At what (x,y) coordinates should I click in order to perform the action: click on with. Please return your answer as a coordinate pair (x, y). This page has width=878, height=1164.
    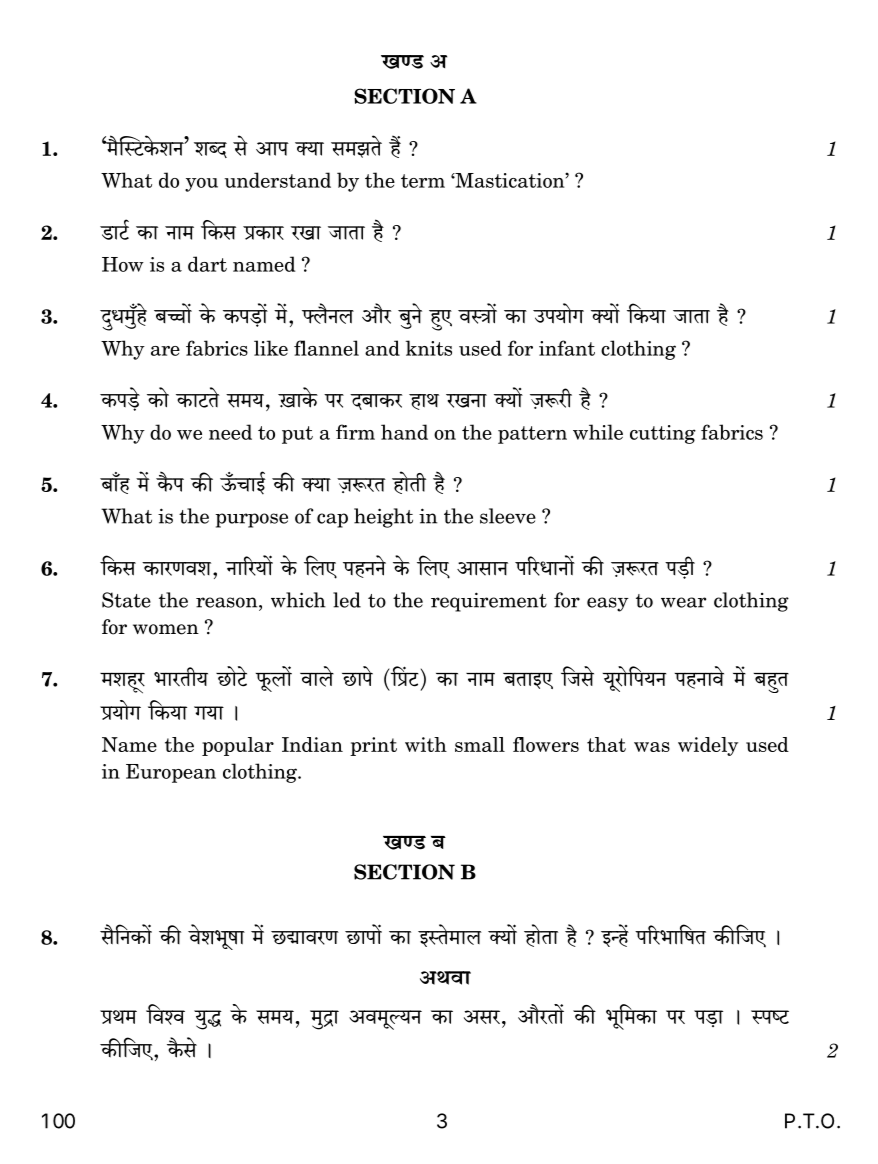
    Looking at the image, I should click on (426, 744).
